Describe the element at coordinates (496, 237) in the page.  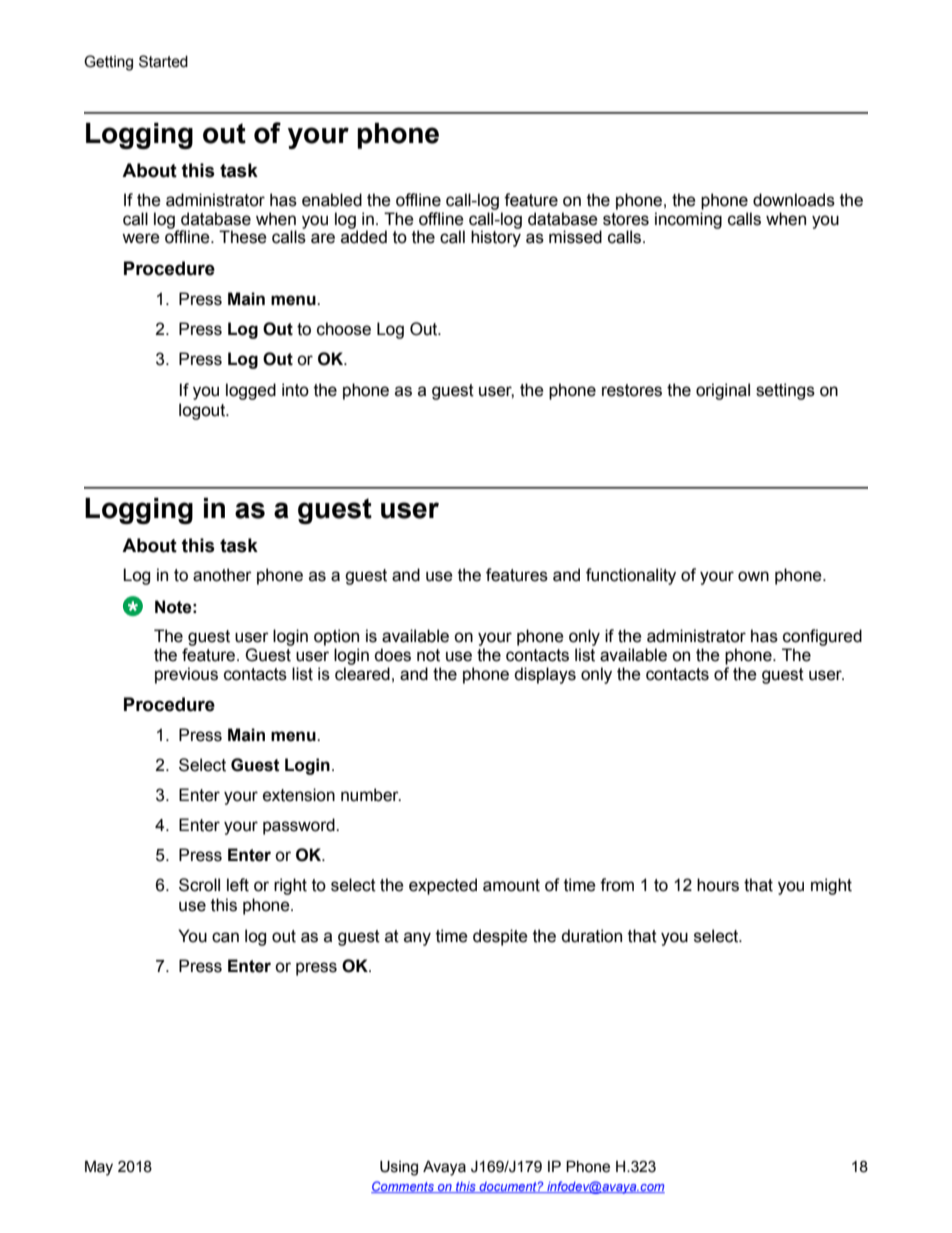
I see `history` at that location.
